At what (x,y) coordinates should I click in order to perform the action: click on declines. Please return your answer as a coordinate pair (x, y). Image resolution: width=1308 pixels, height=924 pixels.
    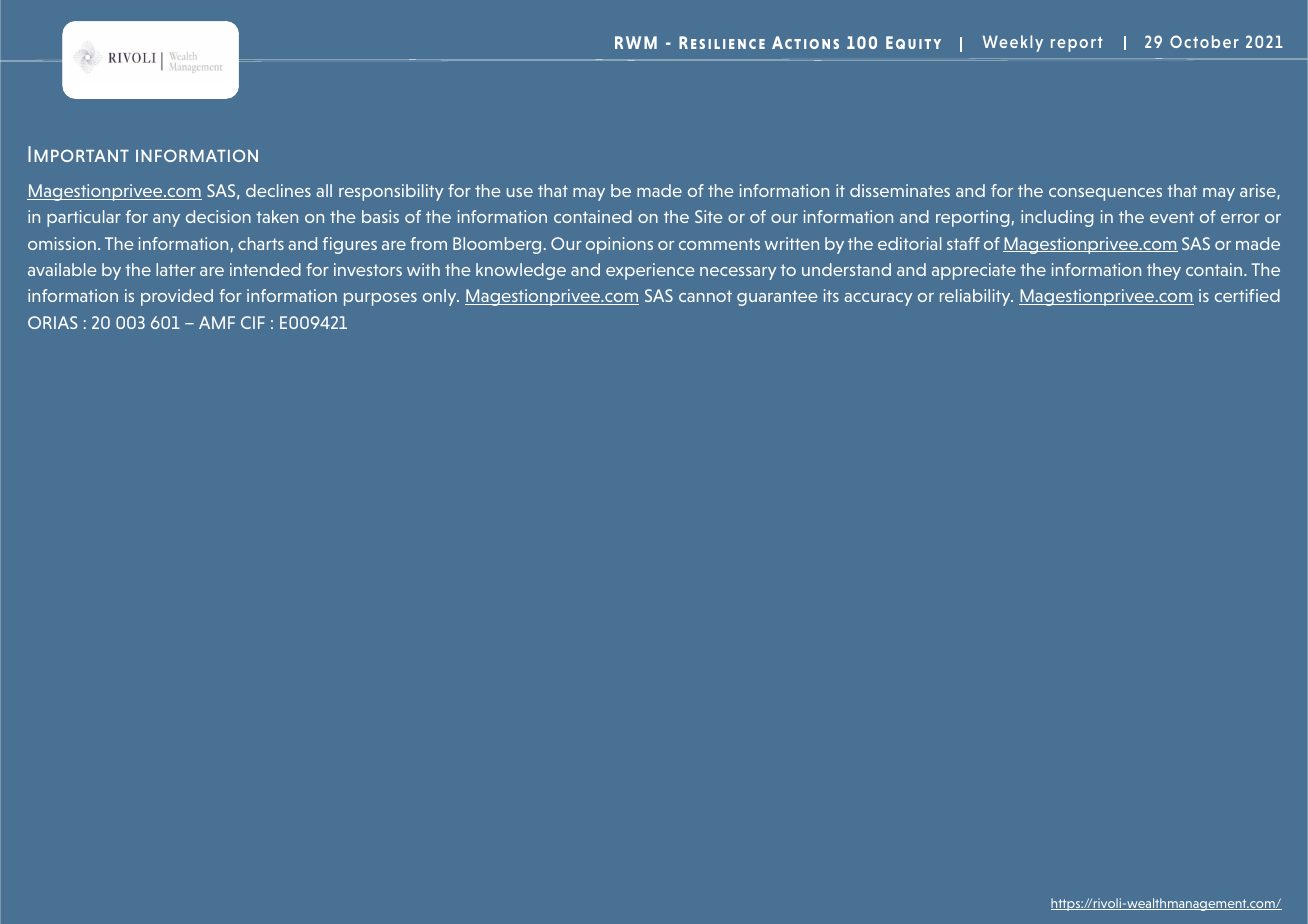
    Looking at the image, I should click on (278, 190).
